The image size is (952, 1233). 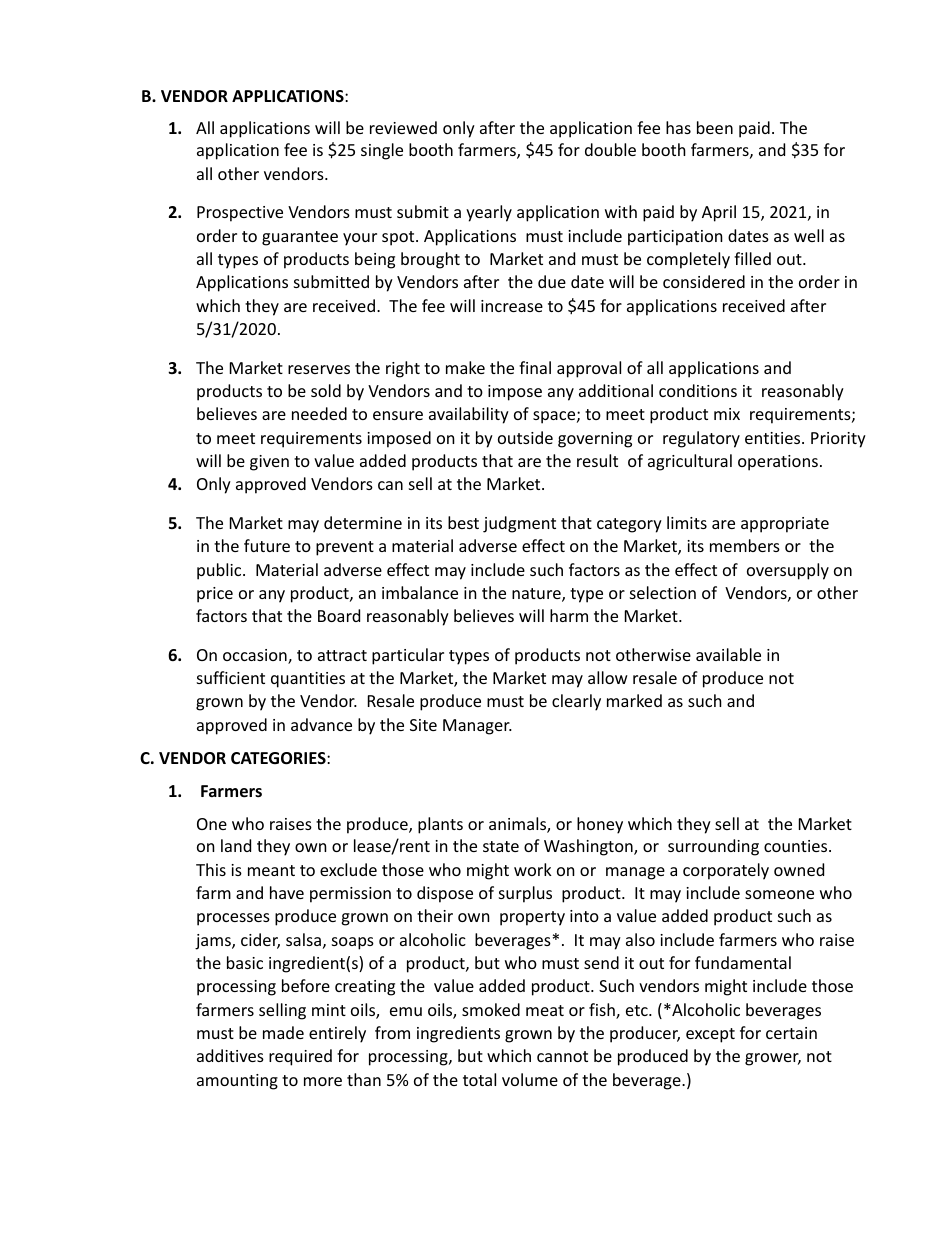 What do you see at coordinates (300, 1057) in the screenshot?
I see `required` at bounding box center [300, 1057].
